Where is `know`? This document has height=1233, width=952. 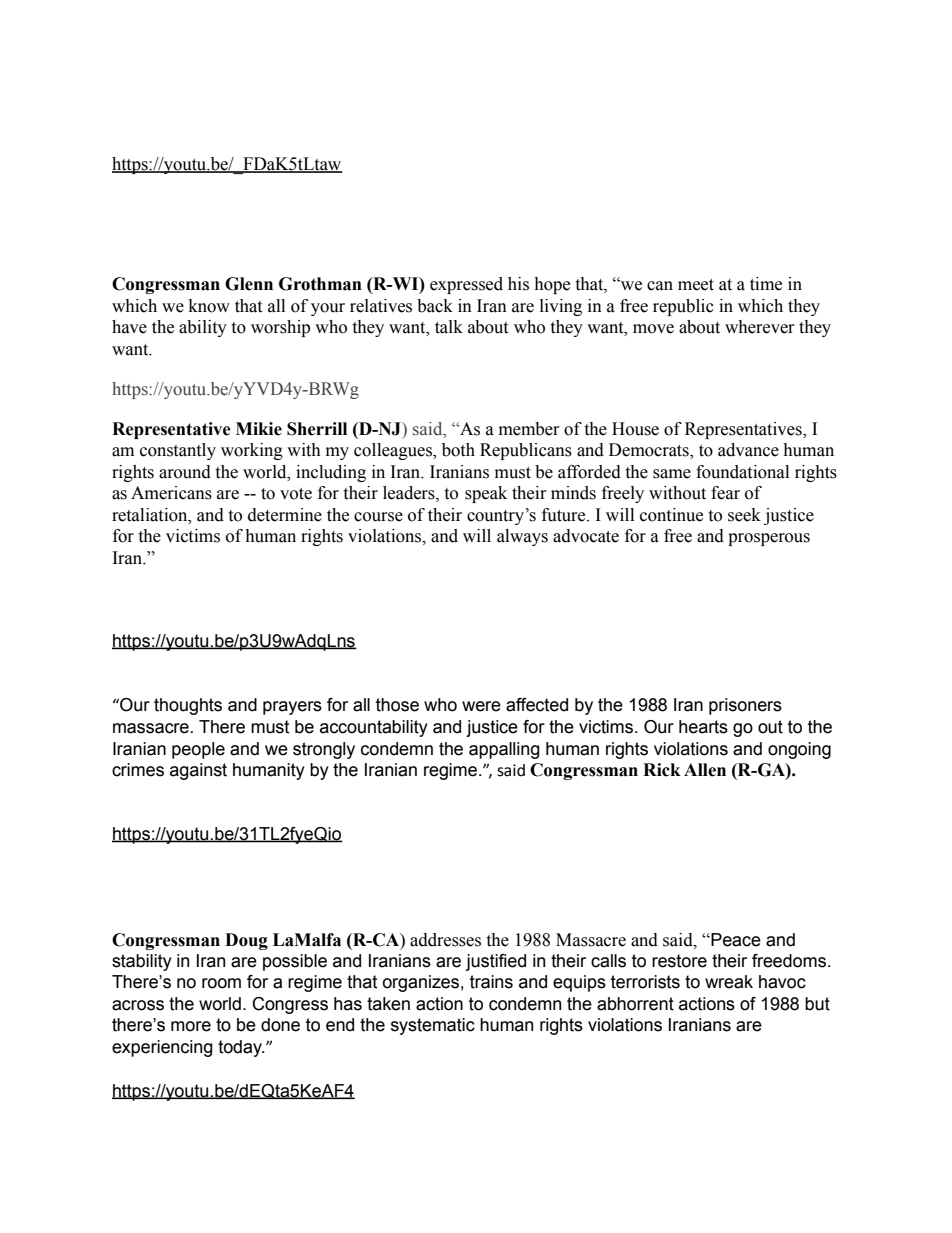
know is located at coordinates (209, 306).
